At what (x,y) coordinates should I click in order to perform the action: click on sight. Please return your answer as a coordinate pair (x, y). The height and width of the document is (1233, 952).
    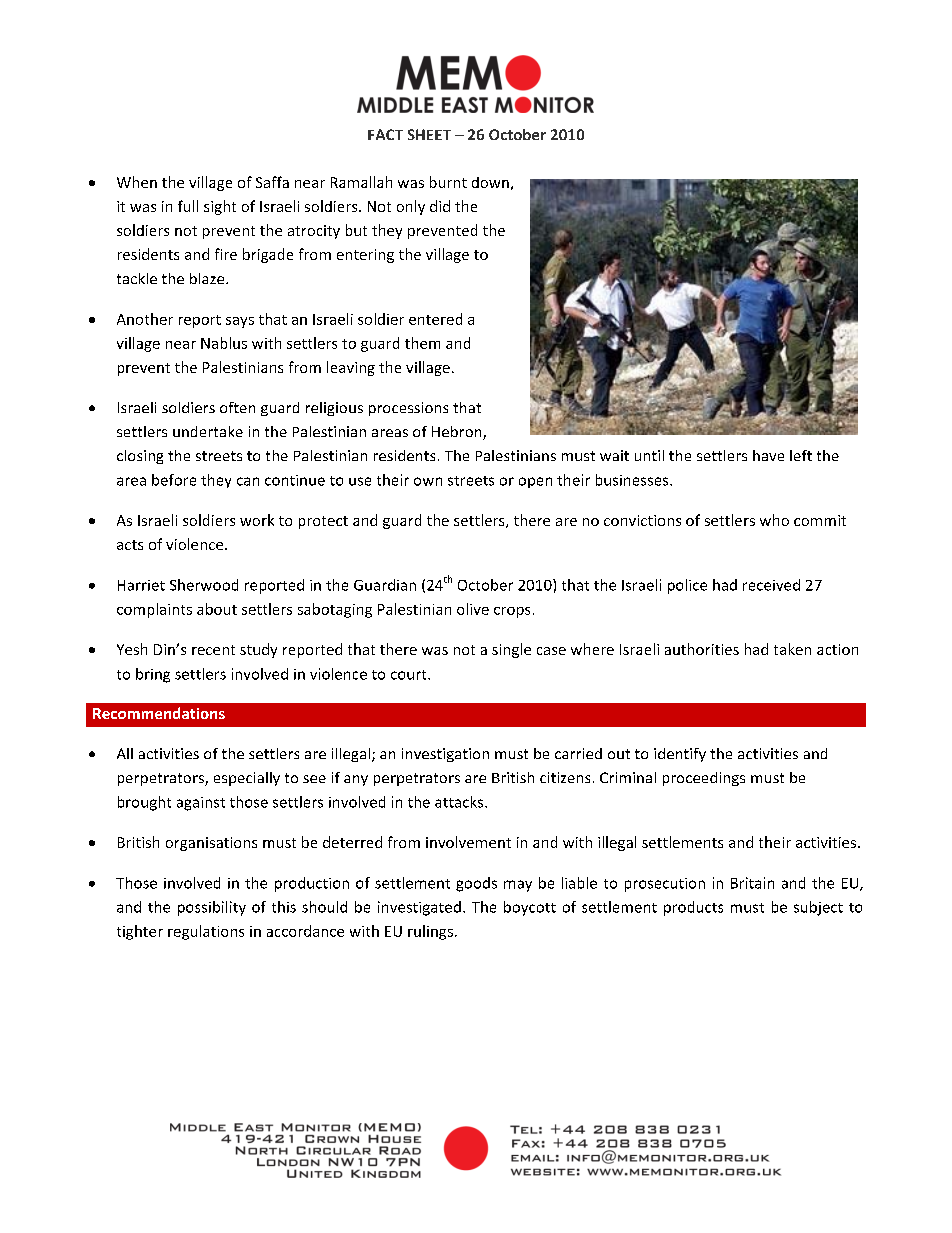
    Looking at the image, I should click on (220, 207).
